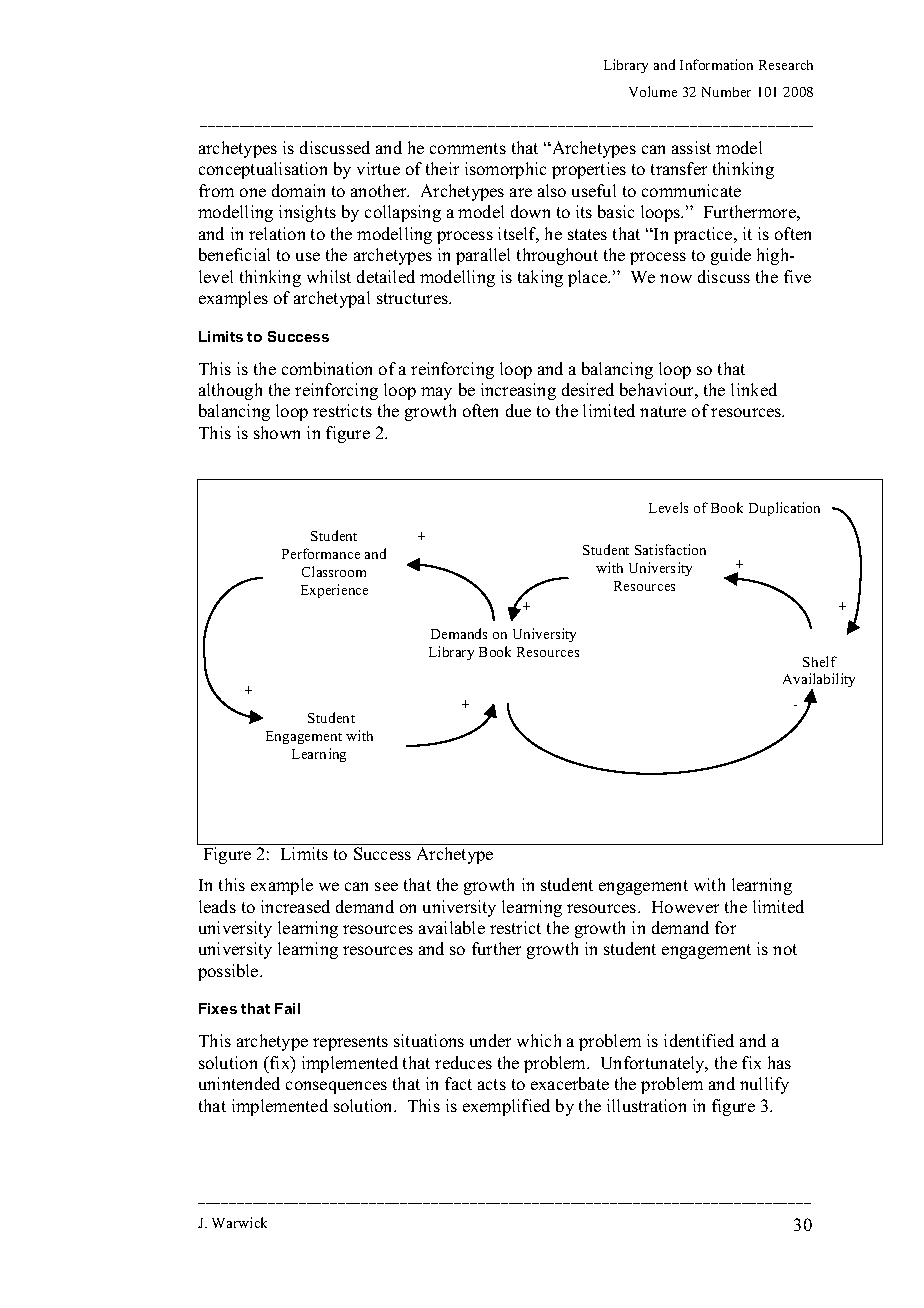 This page has height=1308, width=924. I want to click on Warwick, so click(239, 1222).
